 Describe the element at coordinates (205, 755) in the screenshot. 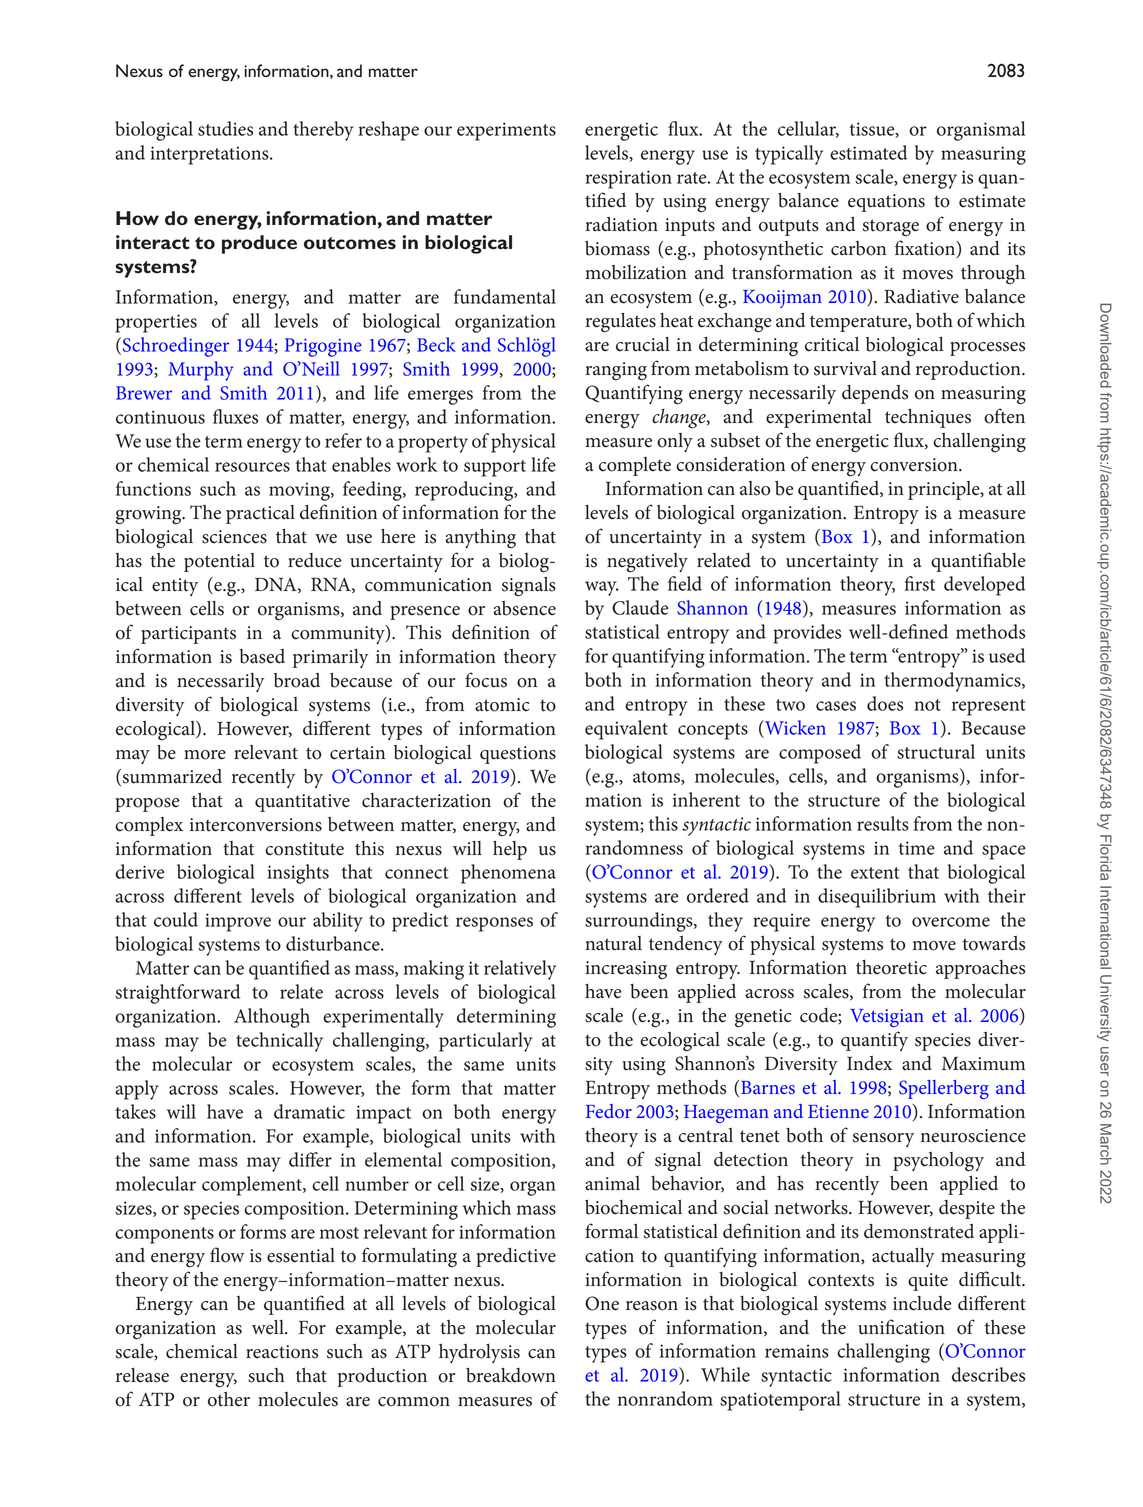

I see `more` at that location.
